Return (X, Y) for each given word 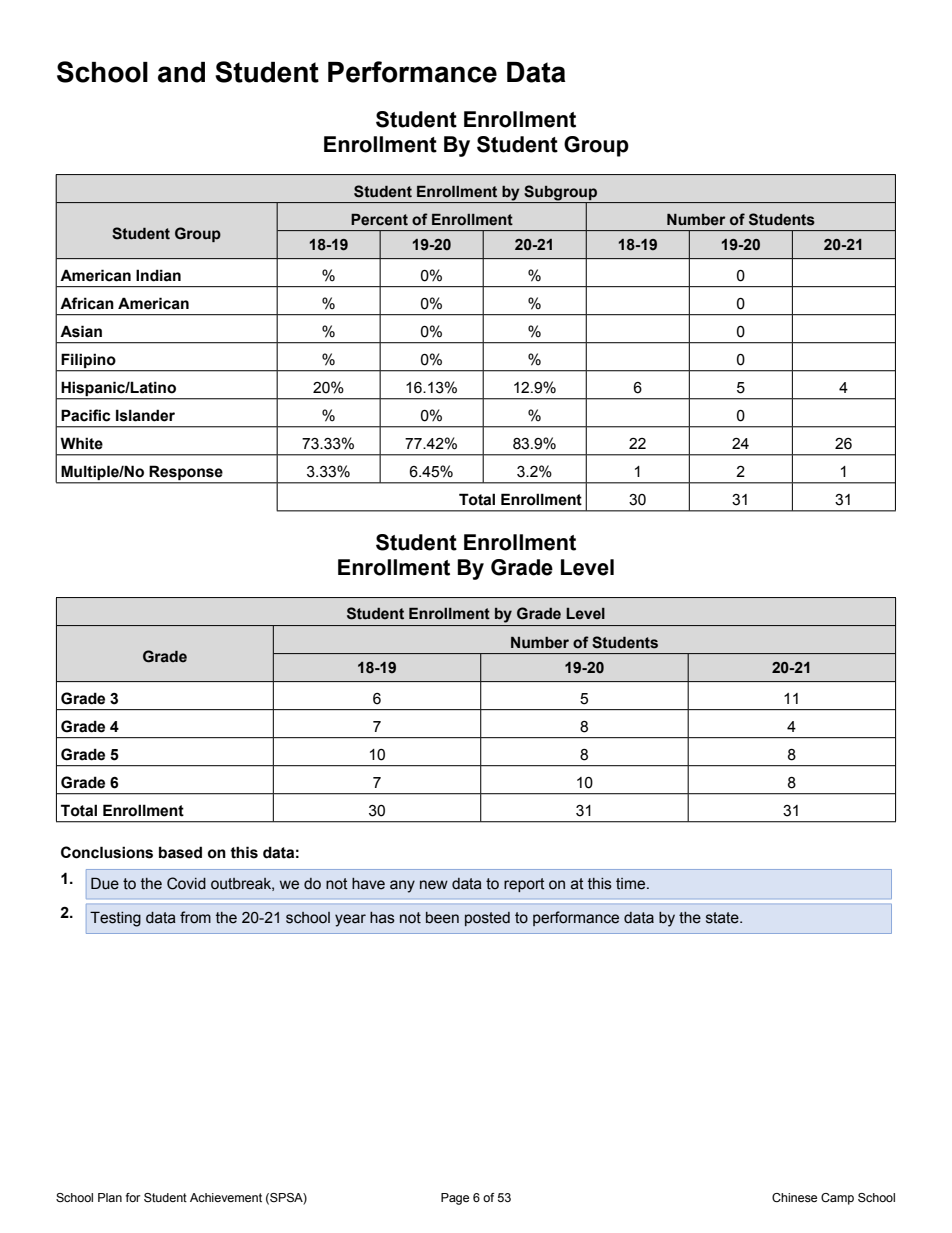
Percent (379, 220)
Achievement (226, 1197)
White (81, 443)
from (195, 917)
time (632, 884)
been (442, 918)
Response (186, 473)
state (723, 918)
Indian (158, 275)
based (180, 852)
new (434, 885)
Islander (145, 415)
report (524, 885)
